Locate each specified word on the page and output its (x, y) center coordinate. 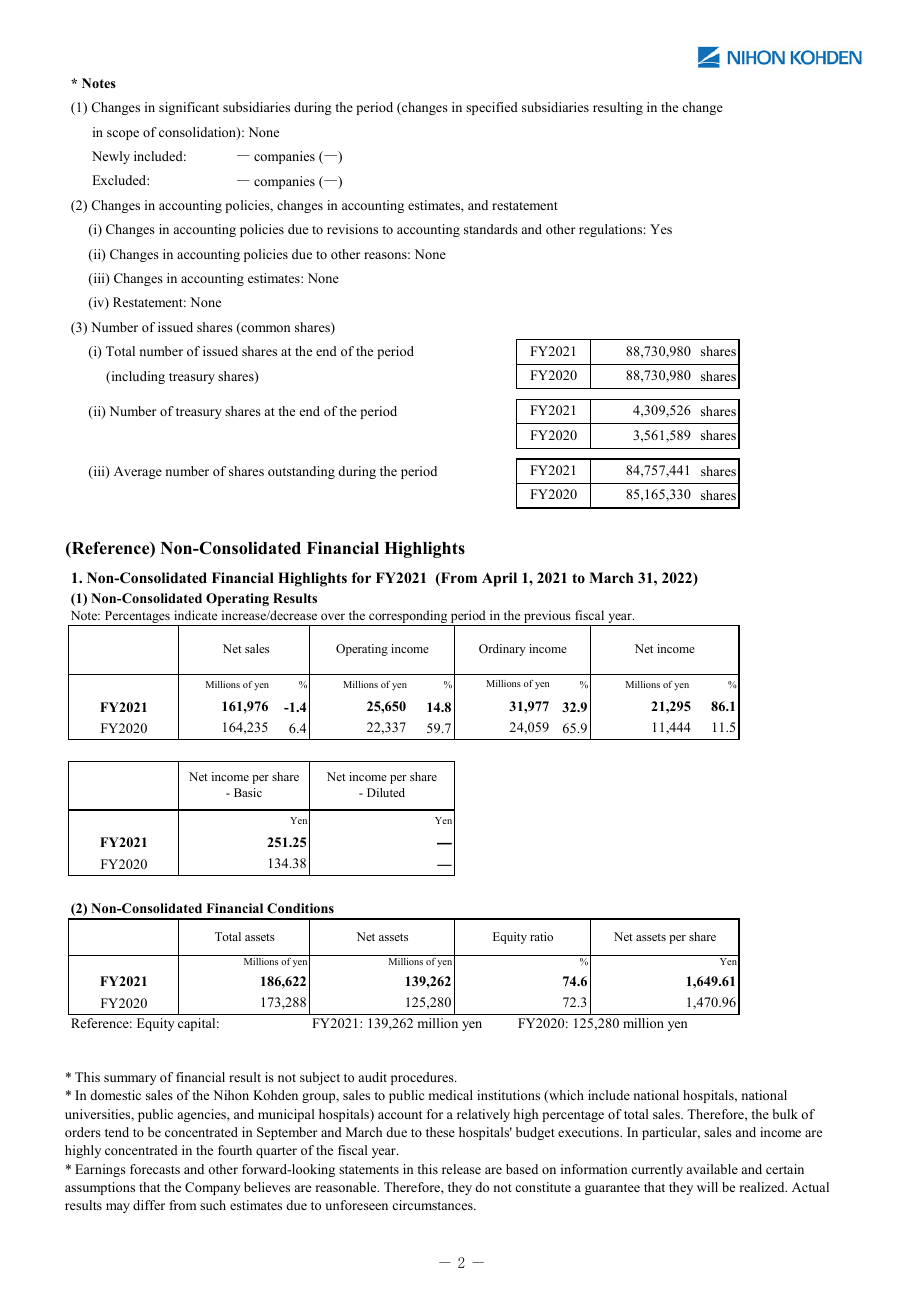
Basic (248, 792)
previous (547, 618)
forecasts (155, 1169)
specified (492, 108)
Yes (661, 229)
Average (138, 472)
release (461, 1169)
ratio (541, 936)
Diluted (386, 792)
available (712, 1169)
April (499, 579)
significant (189, 108)
